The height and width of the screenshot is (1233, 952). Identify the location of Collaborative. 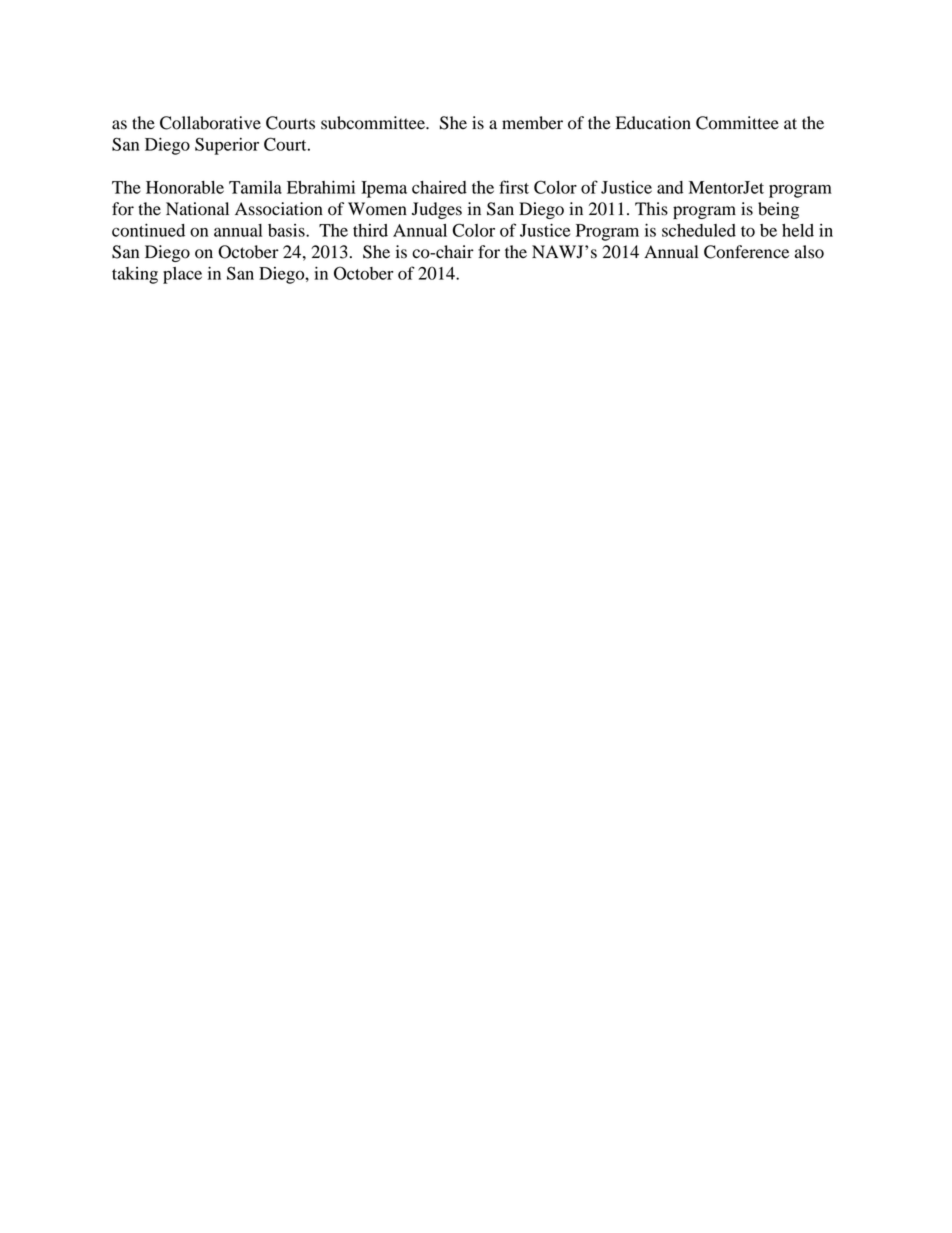
(210, 123).
